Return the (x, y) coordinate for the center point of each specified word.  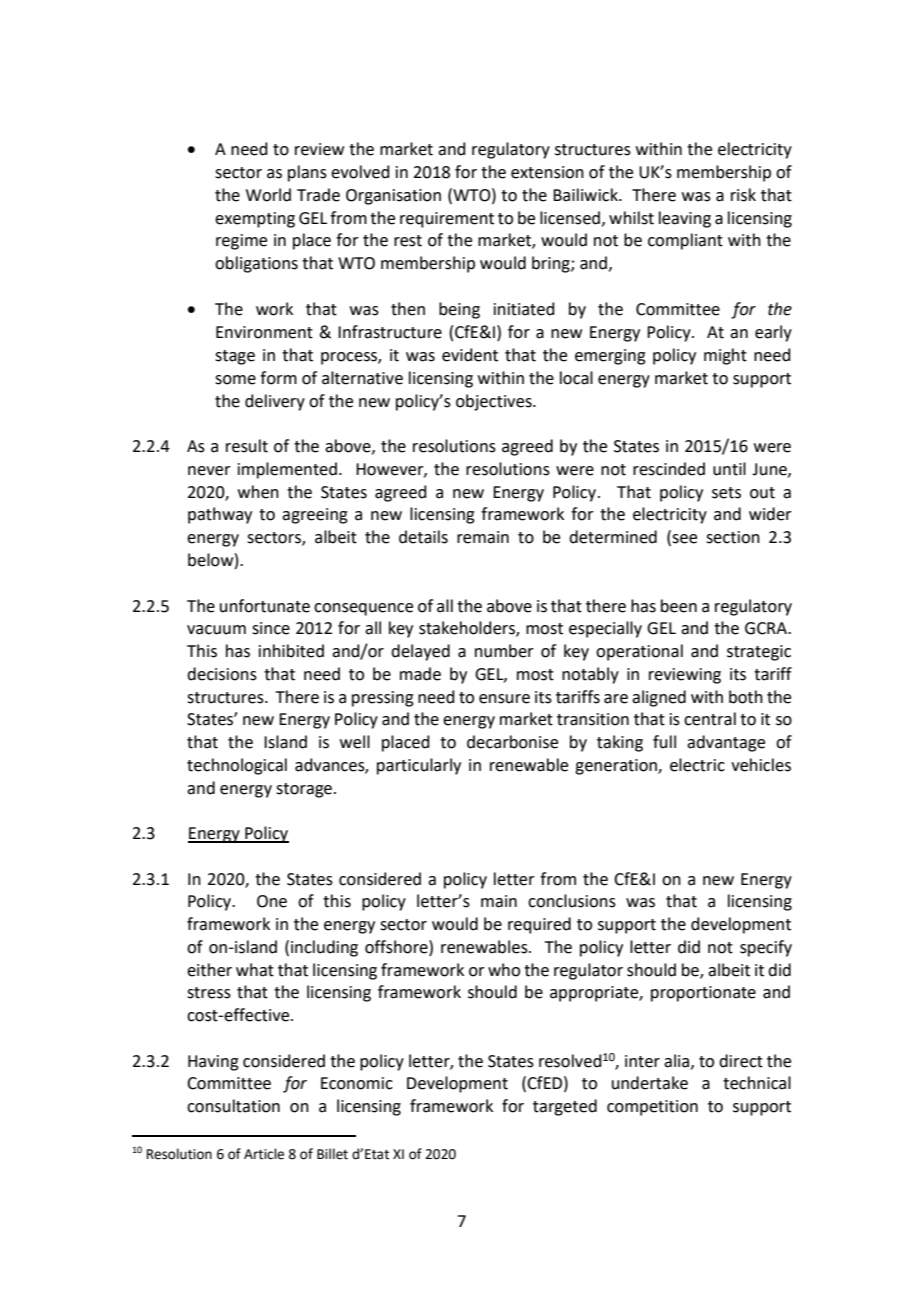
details (423, 537)
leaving (685, 219)
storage (304, 790)
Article (264, 1154)
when (258, 492)
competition (652, 1108)
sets (726, 493)
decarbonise (512, 742)
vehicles (761, 765)
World (268, 195)
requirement (447, 220)
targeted (565, 1107)
